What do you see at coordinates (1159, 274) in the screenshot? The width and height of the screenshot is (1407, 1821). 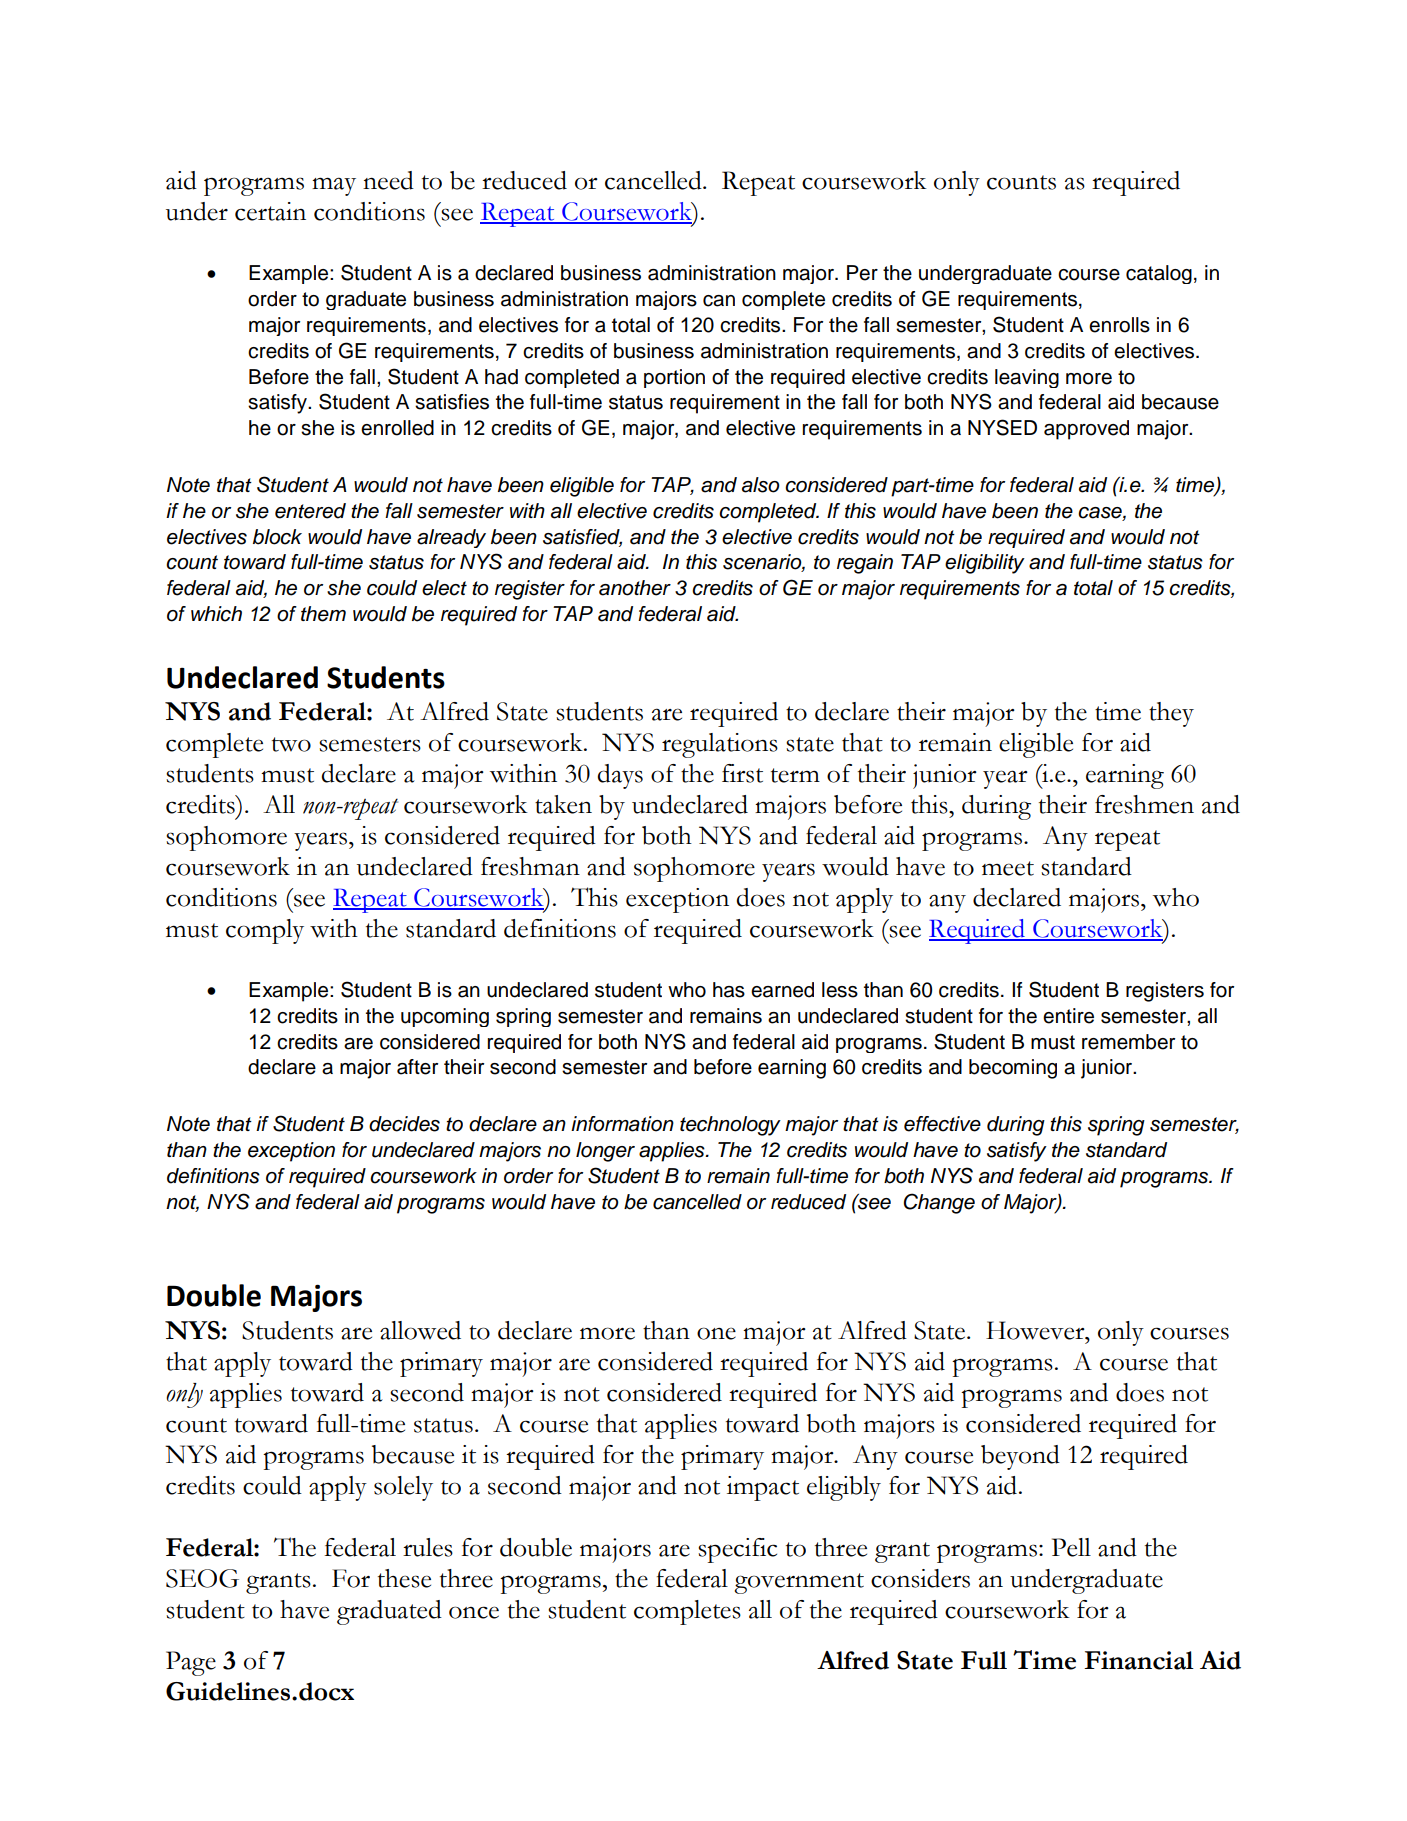 I see `catalog` at bounding box center [1159, 274].
